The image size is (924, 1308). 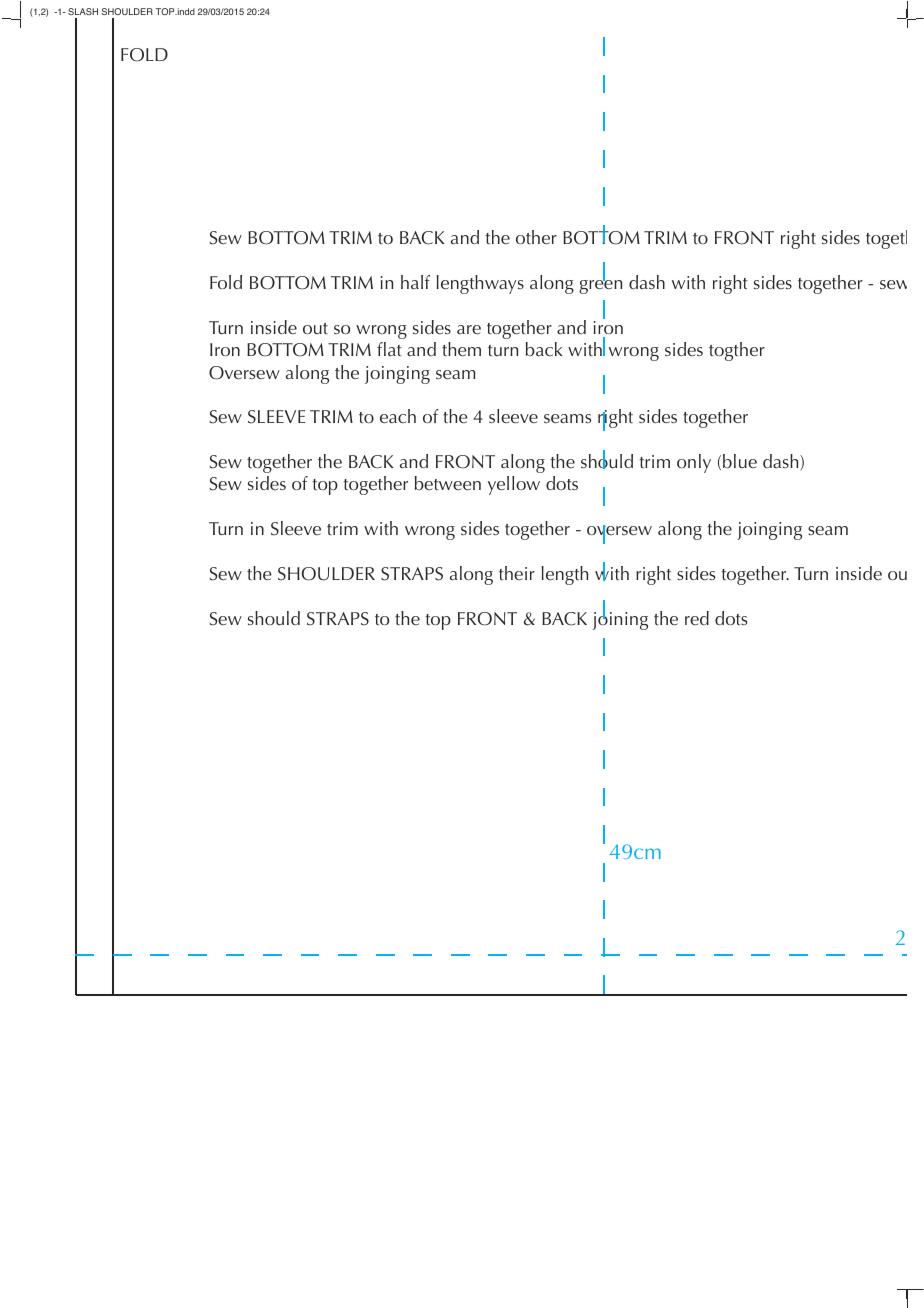 What do you see at coordinates (448, 483) in the screenshot?
I see `between` at bounding box center [448, 483].
